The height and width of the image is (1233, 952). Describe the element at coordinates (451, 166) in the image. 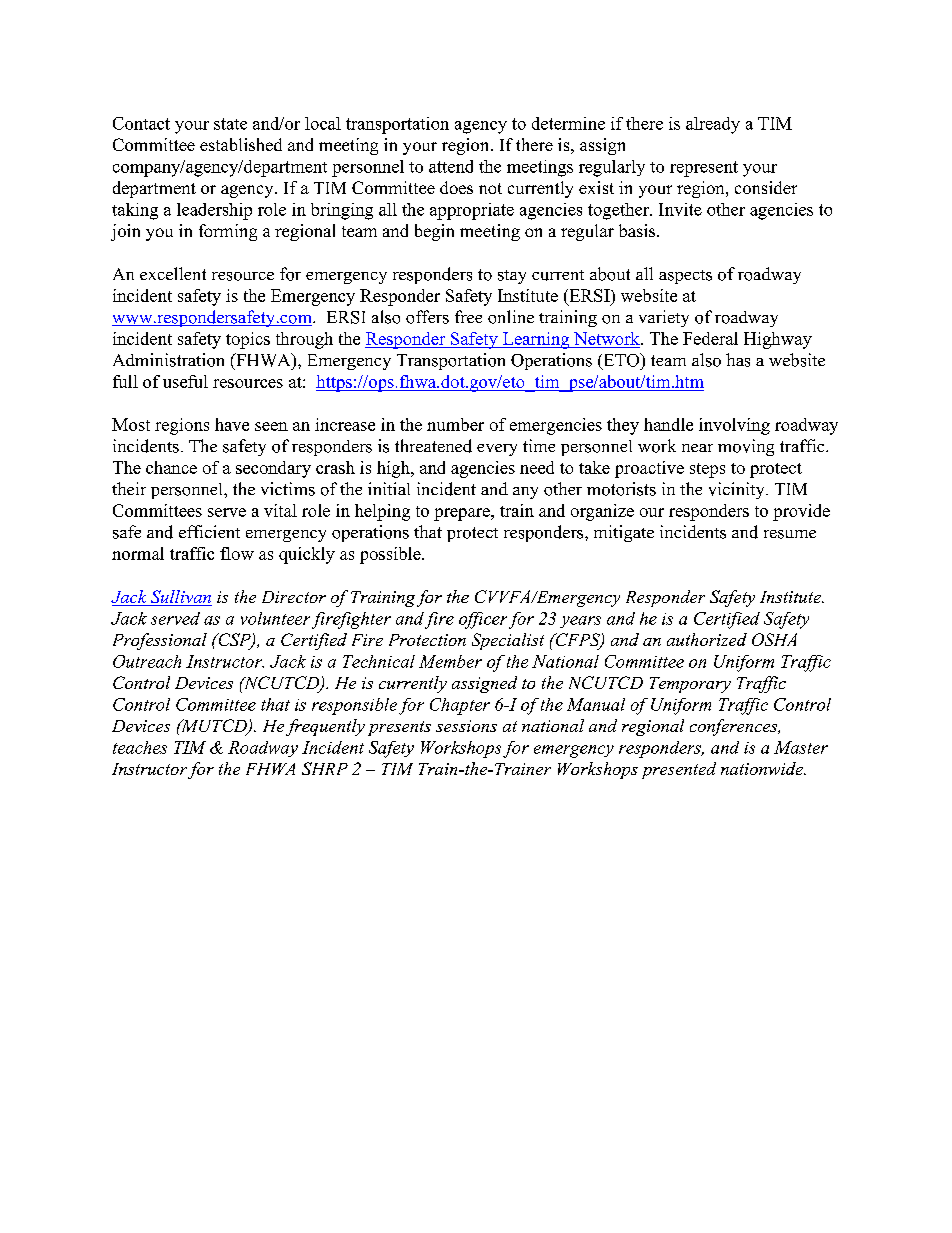

I see `attend` at that location.
